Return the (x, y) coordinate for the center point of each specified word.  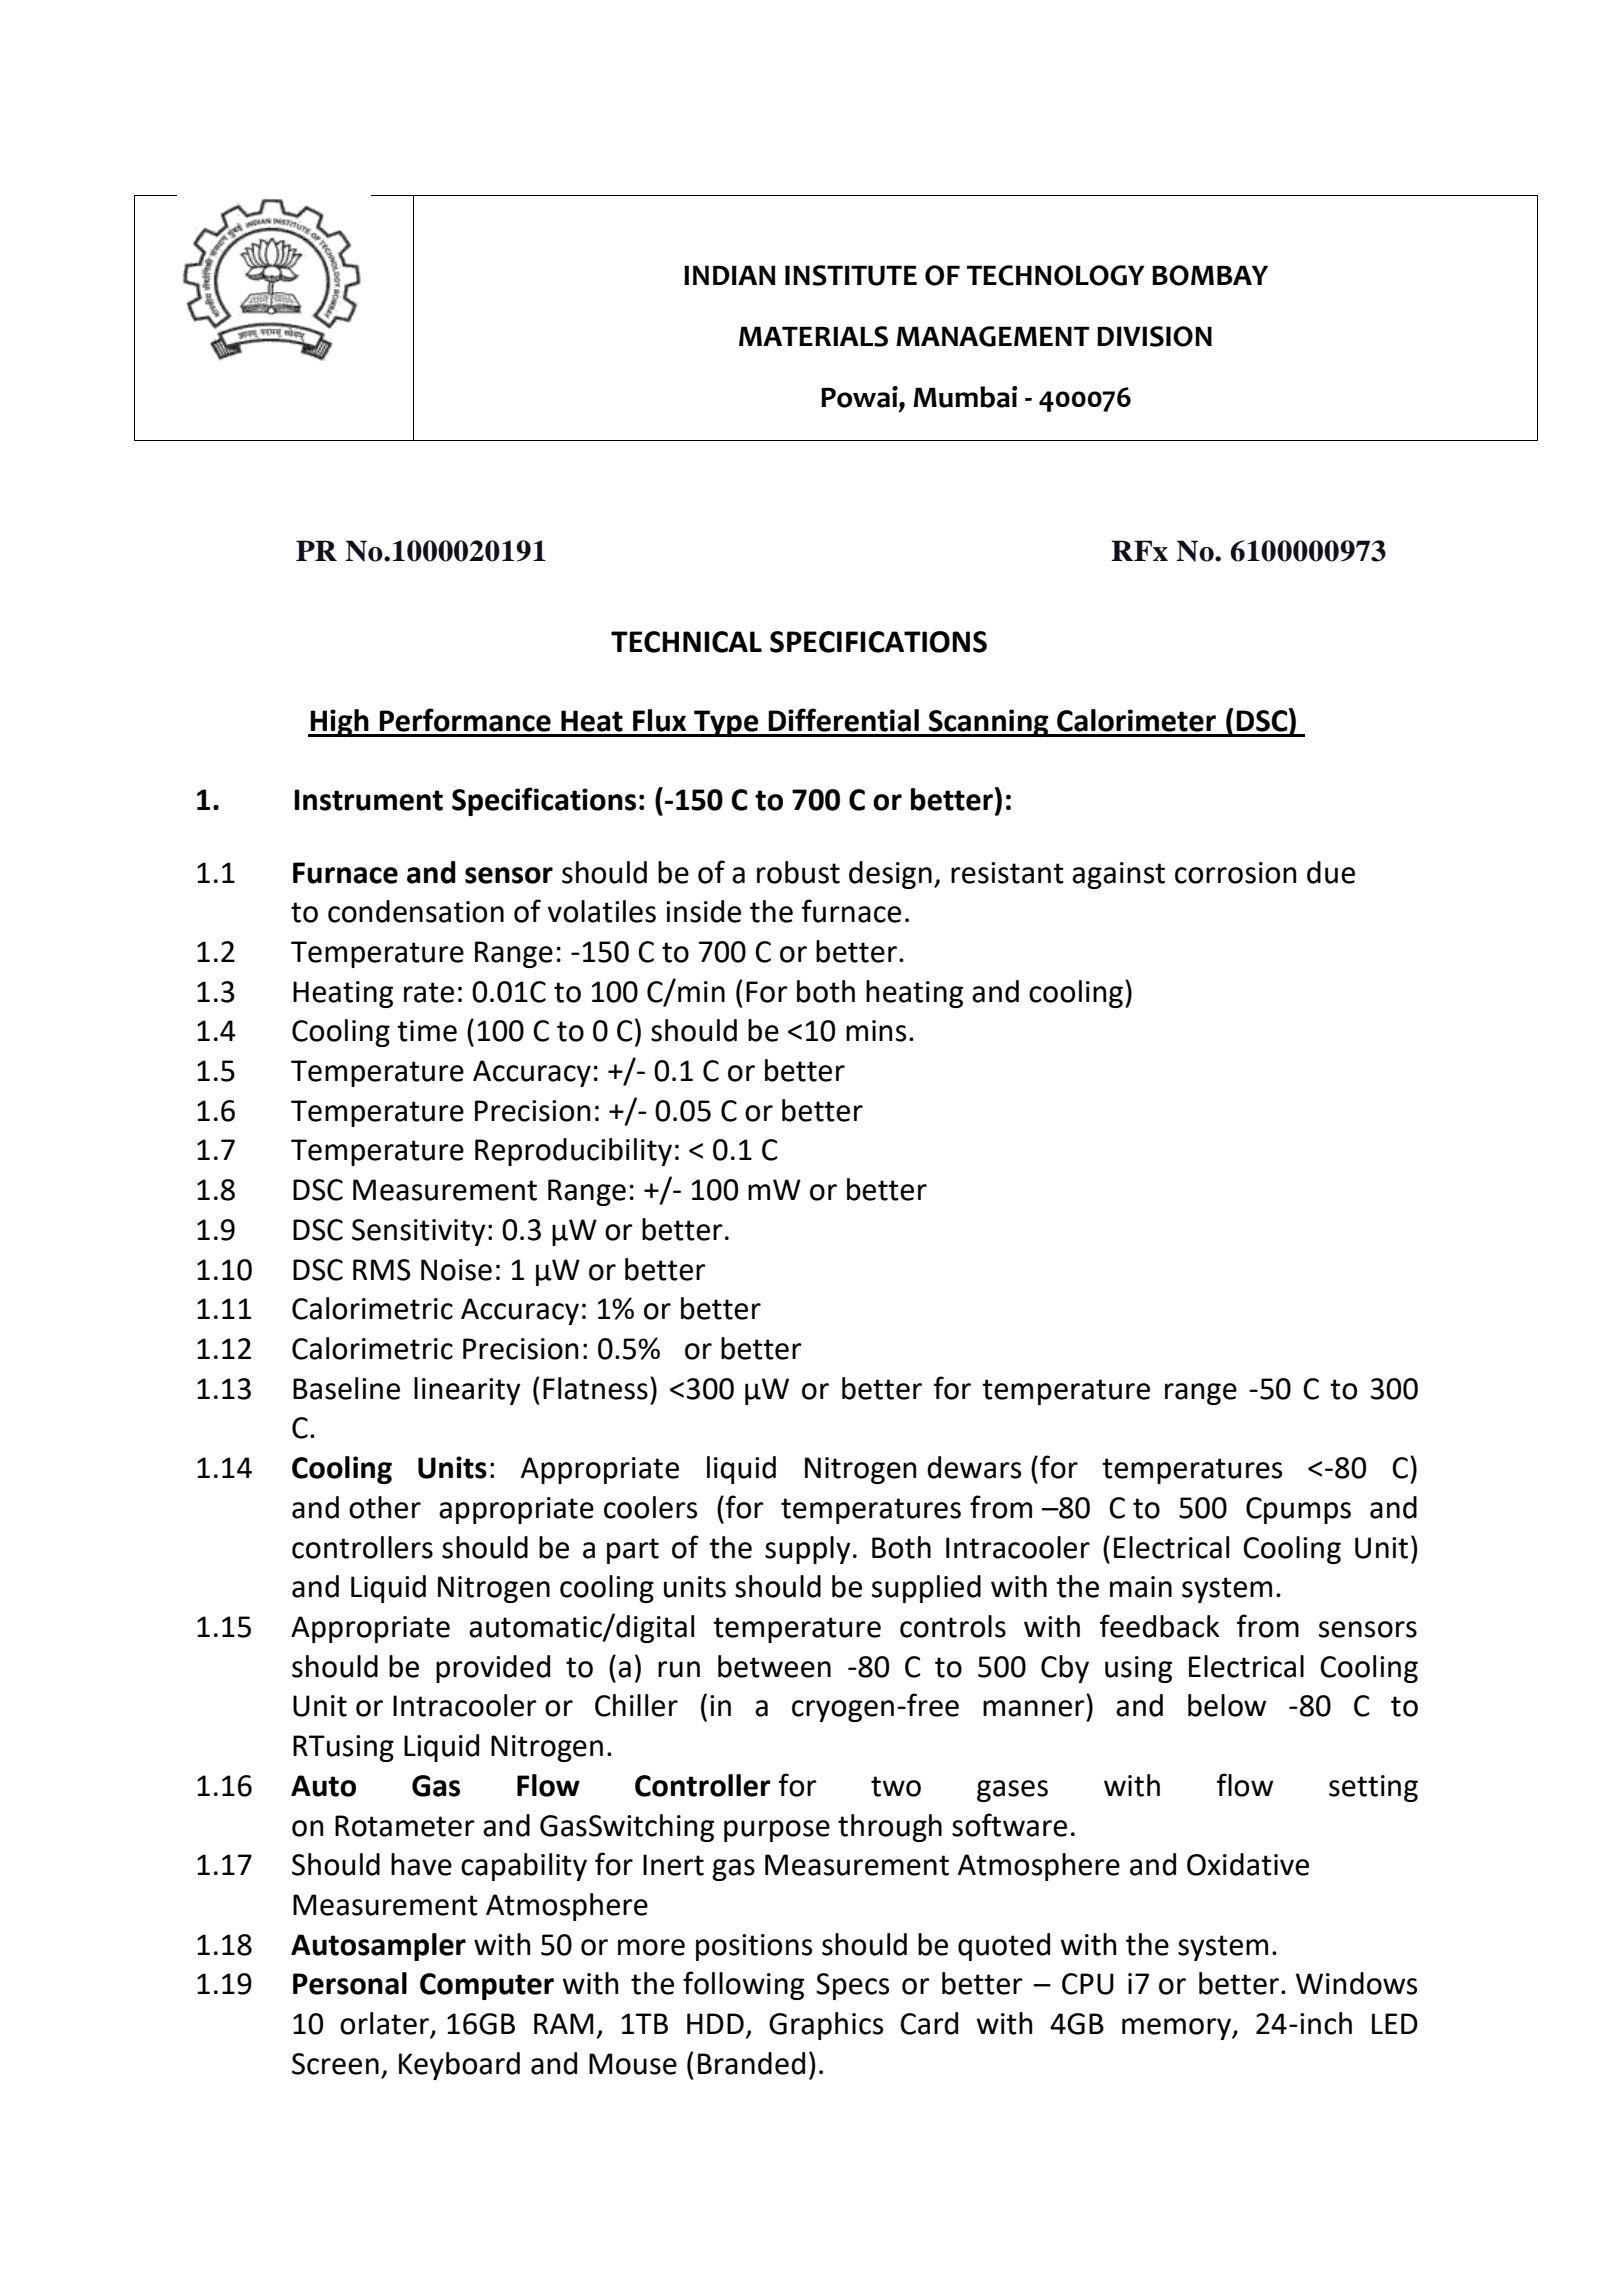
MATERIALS (813, 336)
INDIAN (730, 275)
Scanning (989, 723)
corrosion (1236, 873)
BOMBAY (1210, 275)
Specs (852, 1986)
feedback (1159, 1626)
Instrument (368, 800)
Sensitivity (419, 1232)
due (1331, 872)
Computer (487, 1986)
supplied (926, 1589)
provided (493, 1669)
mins (876, 1031)
